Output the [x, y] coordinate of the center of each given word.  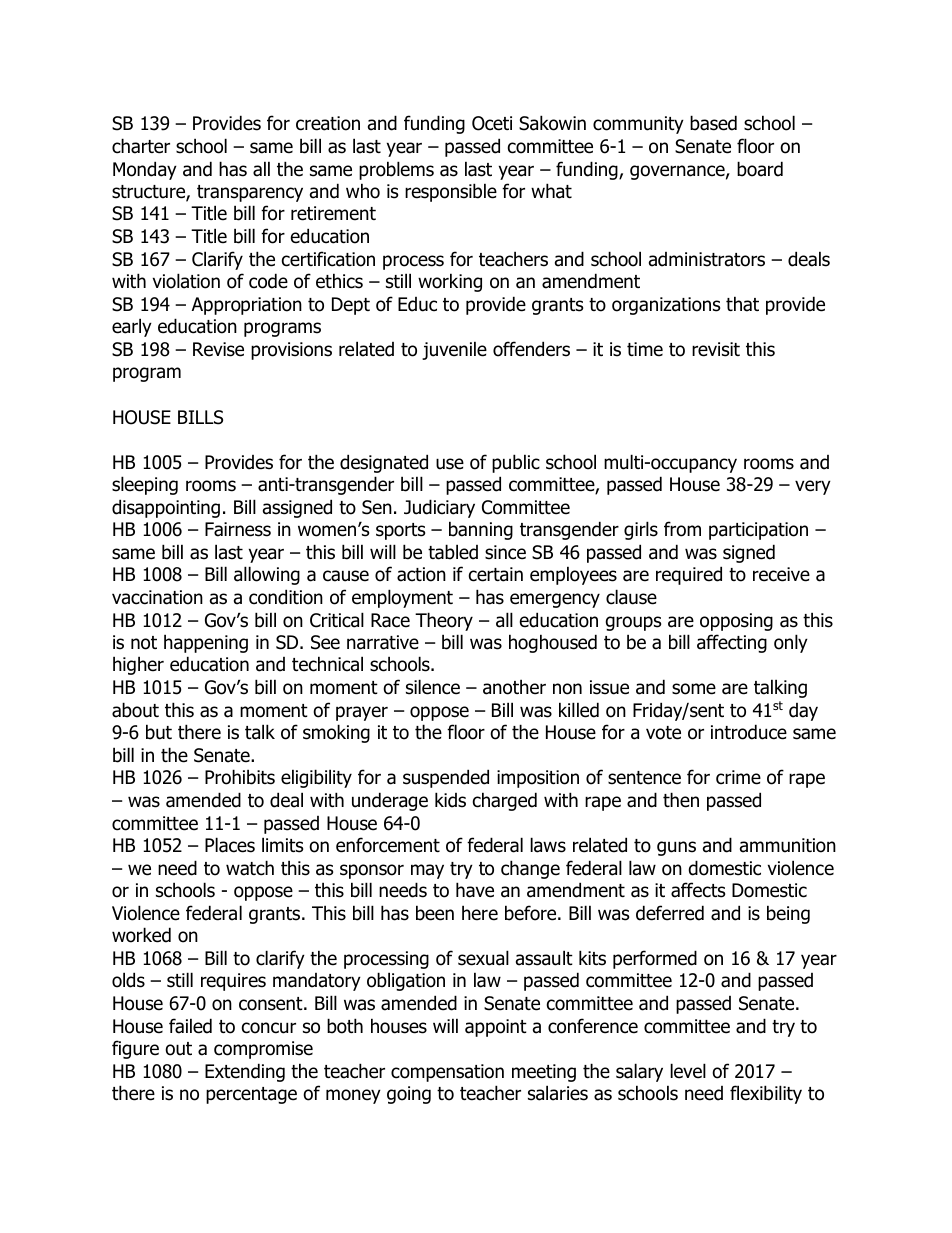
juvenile [454, 350]
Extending [245, 1072]
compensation [447, 1073]
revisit [716, 349]
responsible [451, 192]
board [760, 169]
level [688, 1071]
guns [676, 848]
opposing [736, 622]
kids [450, 800]
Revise [218, 349]
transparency [250, 193]
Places [230, 845]
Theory [444, 621]
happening [206, 643]
